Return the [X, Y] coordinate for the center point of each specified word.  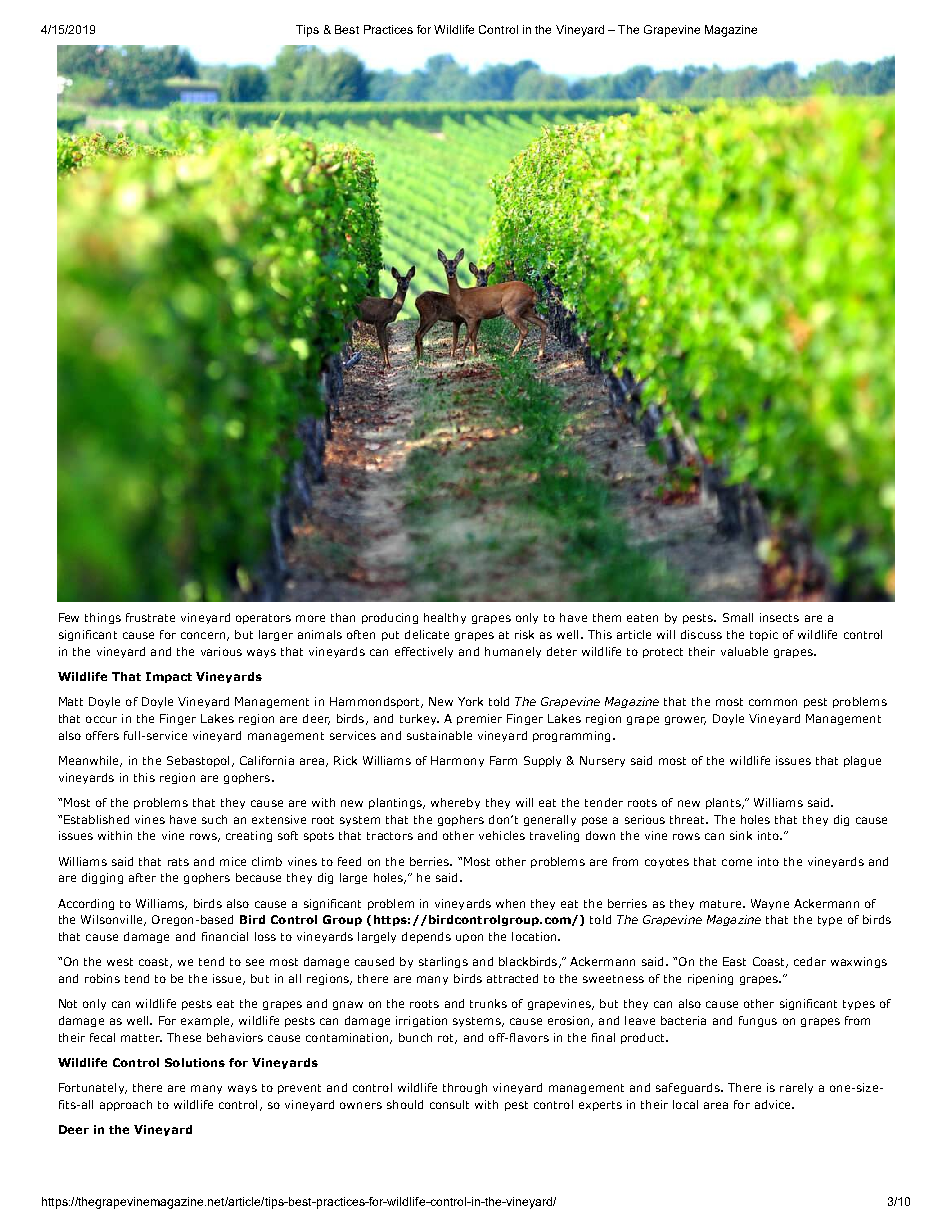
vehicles [502, 835]
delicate [427, 634]
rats [178, 862]
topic [764, 635]
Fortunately [93, 1088]
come [737, 862]
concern [203, 635]
